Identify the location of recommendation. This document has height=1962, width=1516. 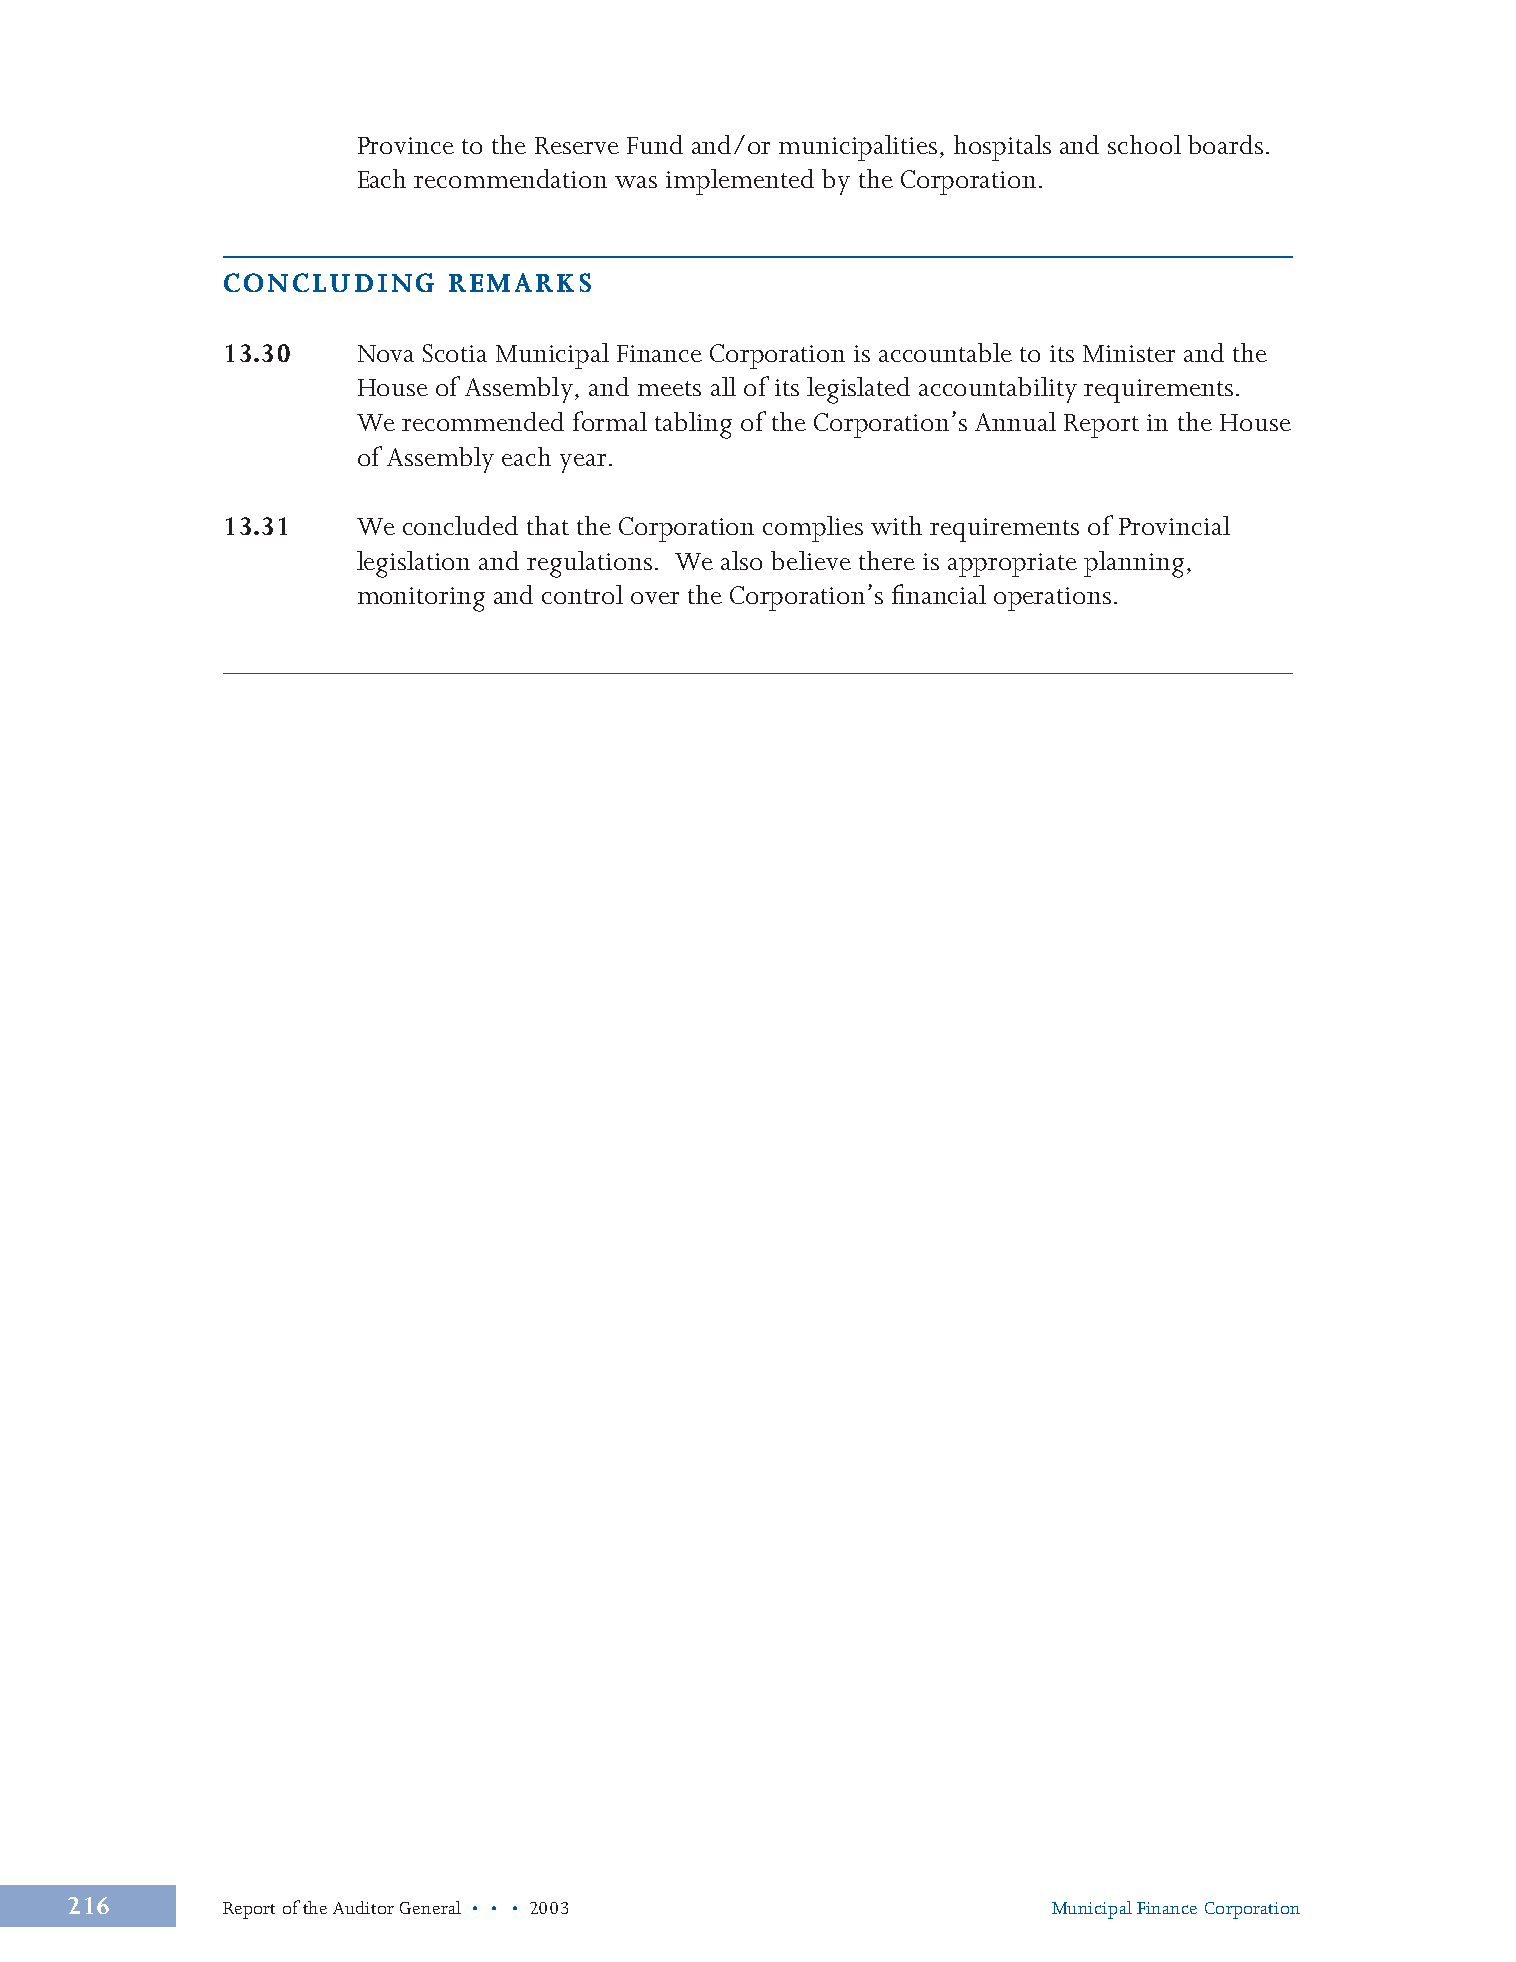
(510, 178).
